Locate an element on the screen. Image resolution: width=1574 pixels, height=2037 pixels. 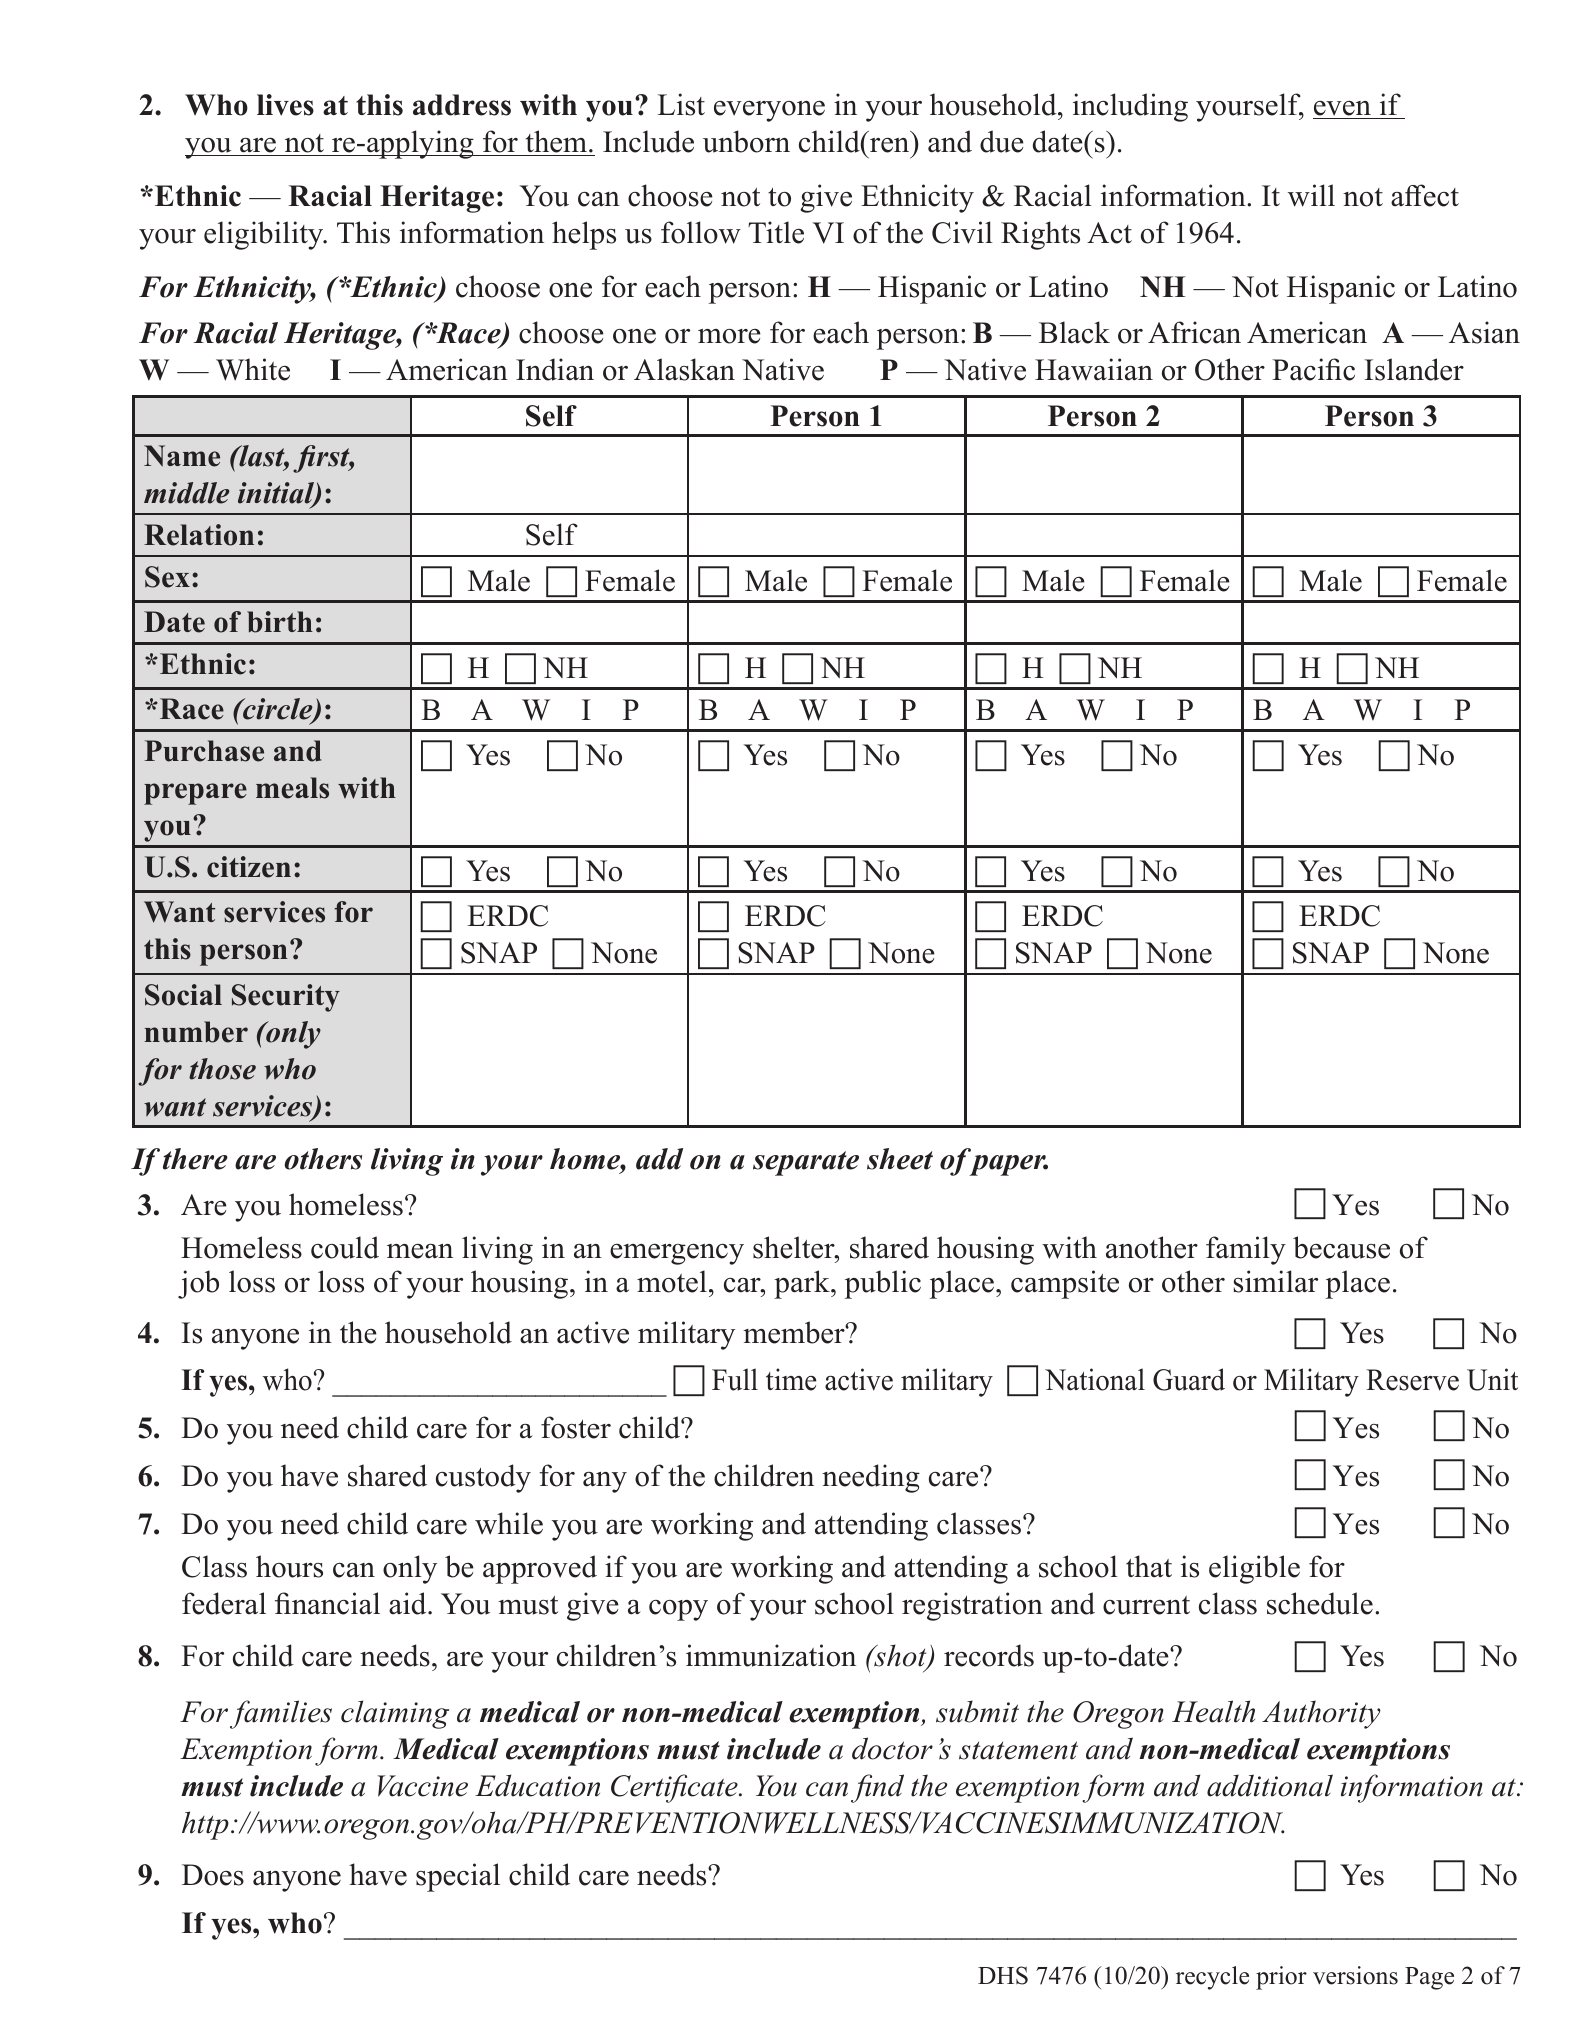
DHS is located at coordinates (1003, 1975).
